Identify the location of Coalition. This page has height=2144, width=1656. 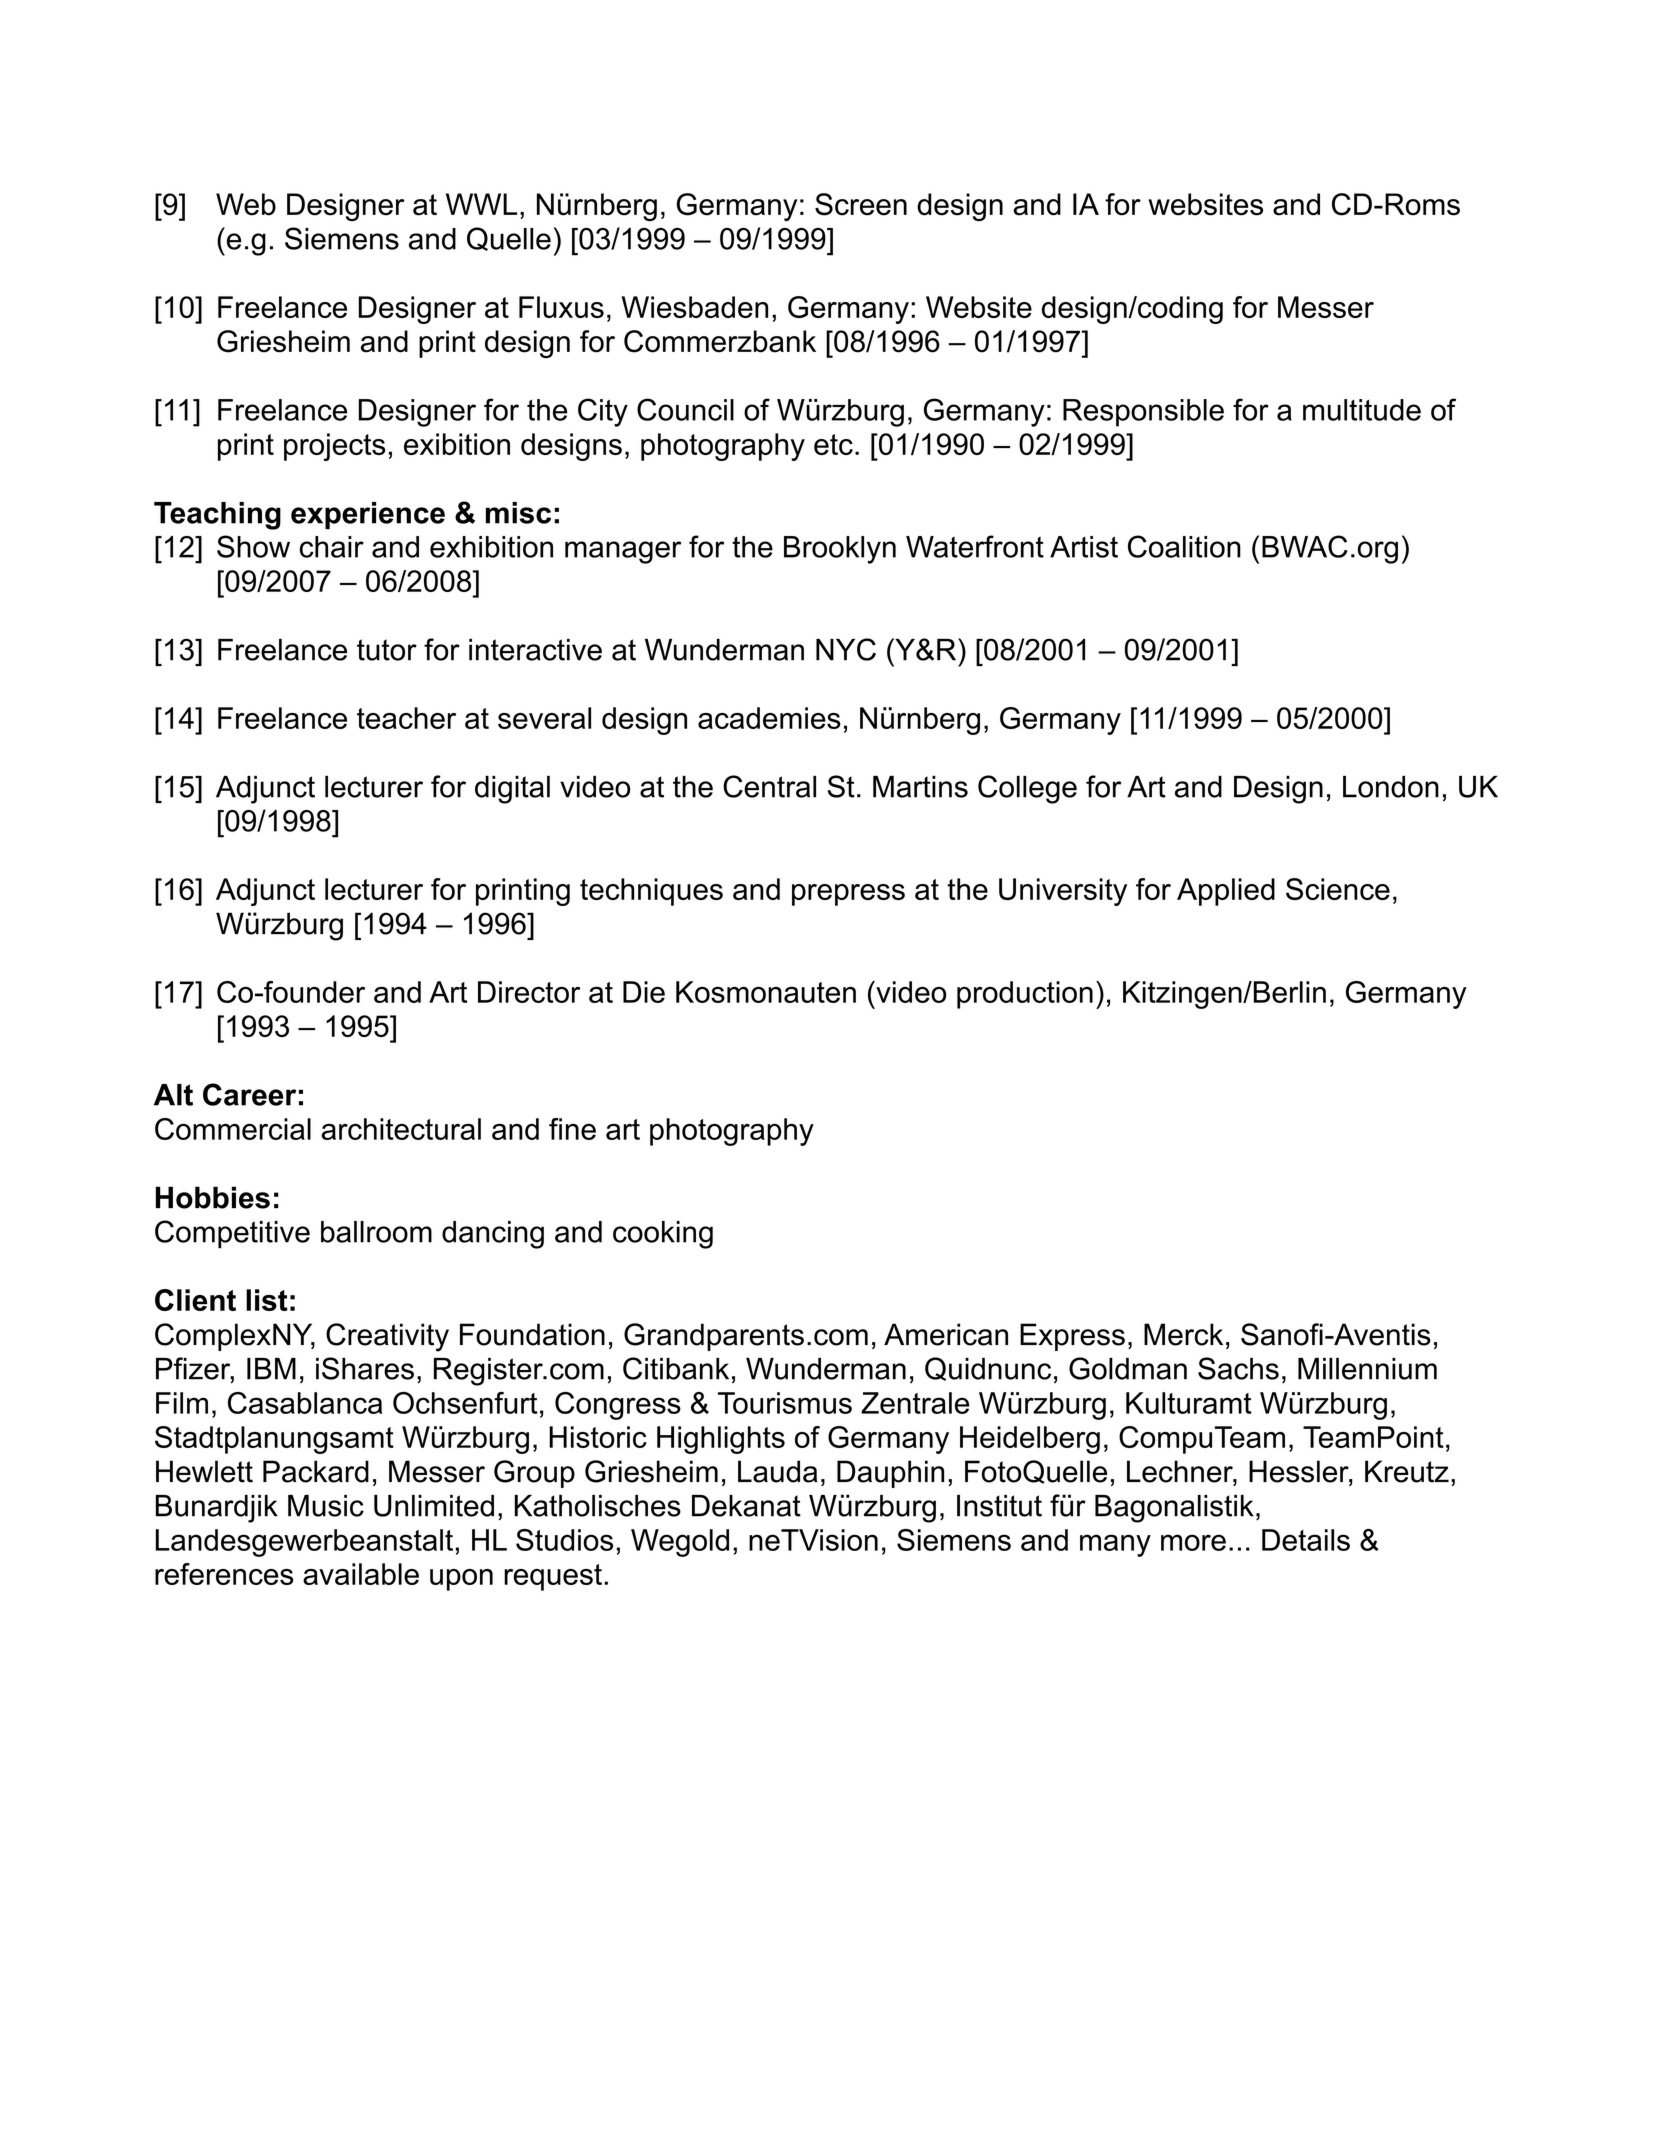
(1184, 546).
